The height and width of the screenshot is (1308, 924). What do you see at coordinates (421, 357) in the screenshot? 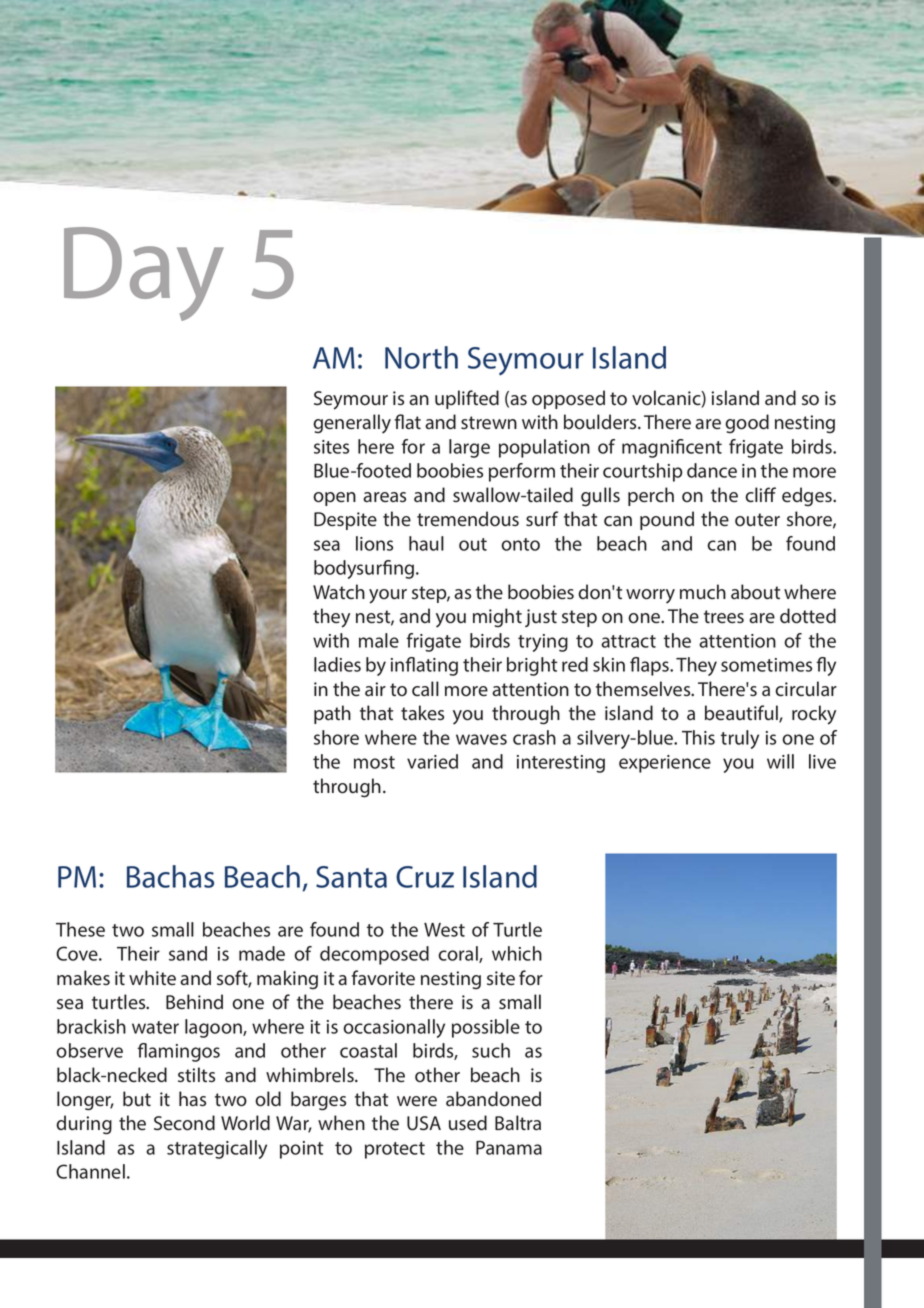
I see `North` at bounding box center [421, 357].
